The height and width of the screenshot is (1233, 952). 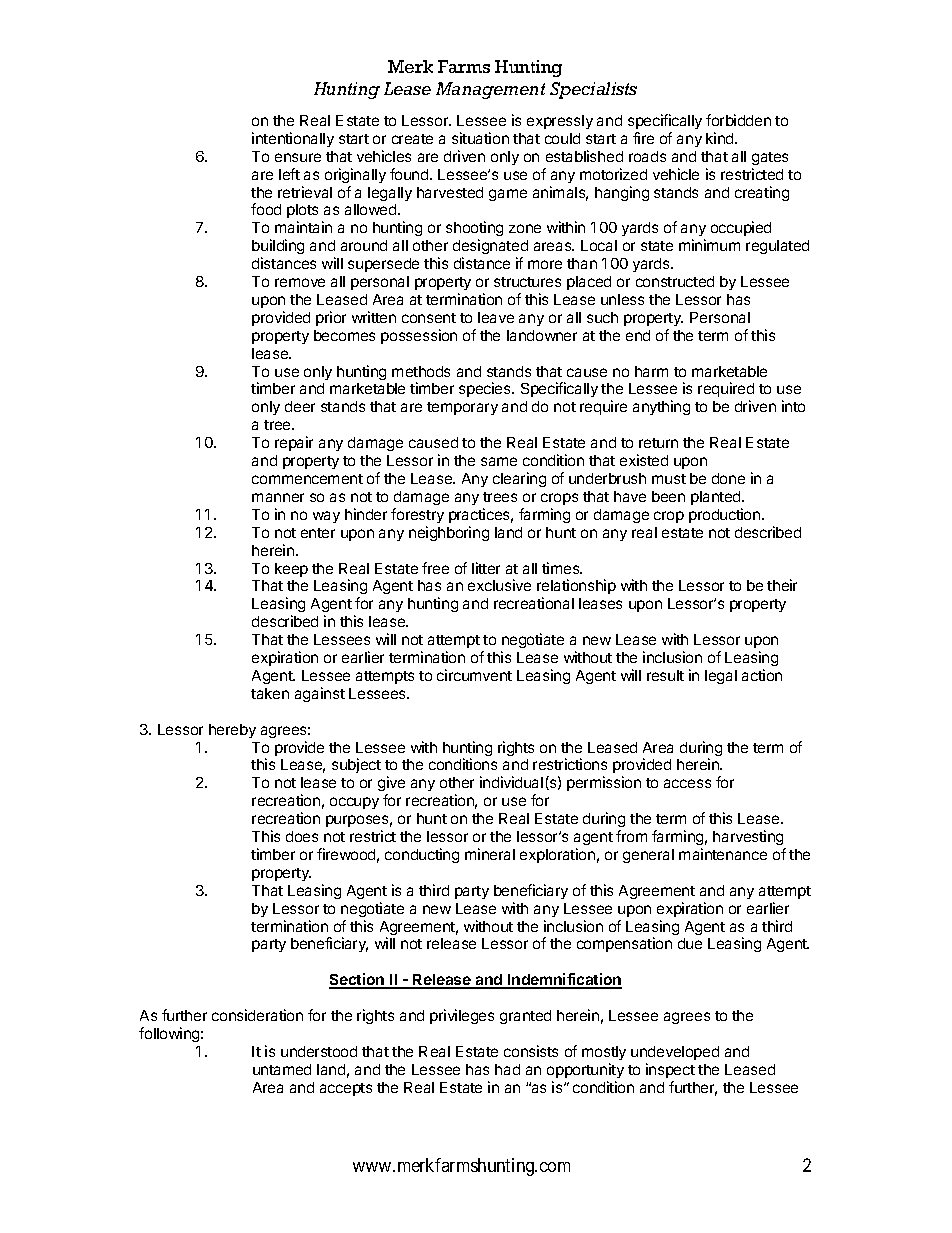 I want to click on harm, so click(x=651, y=371).
